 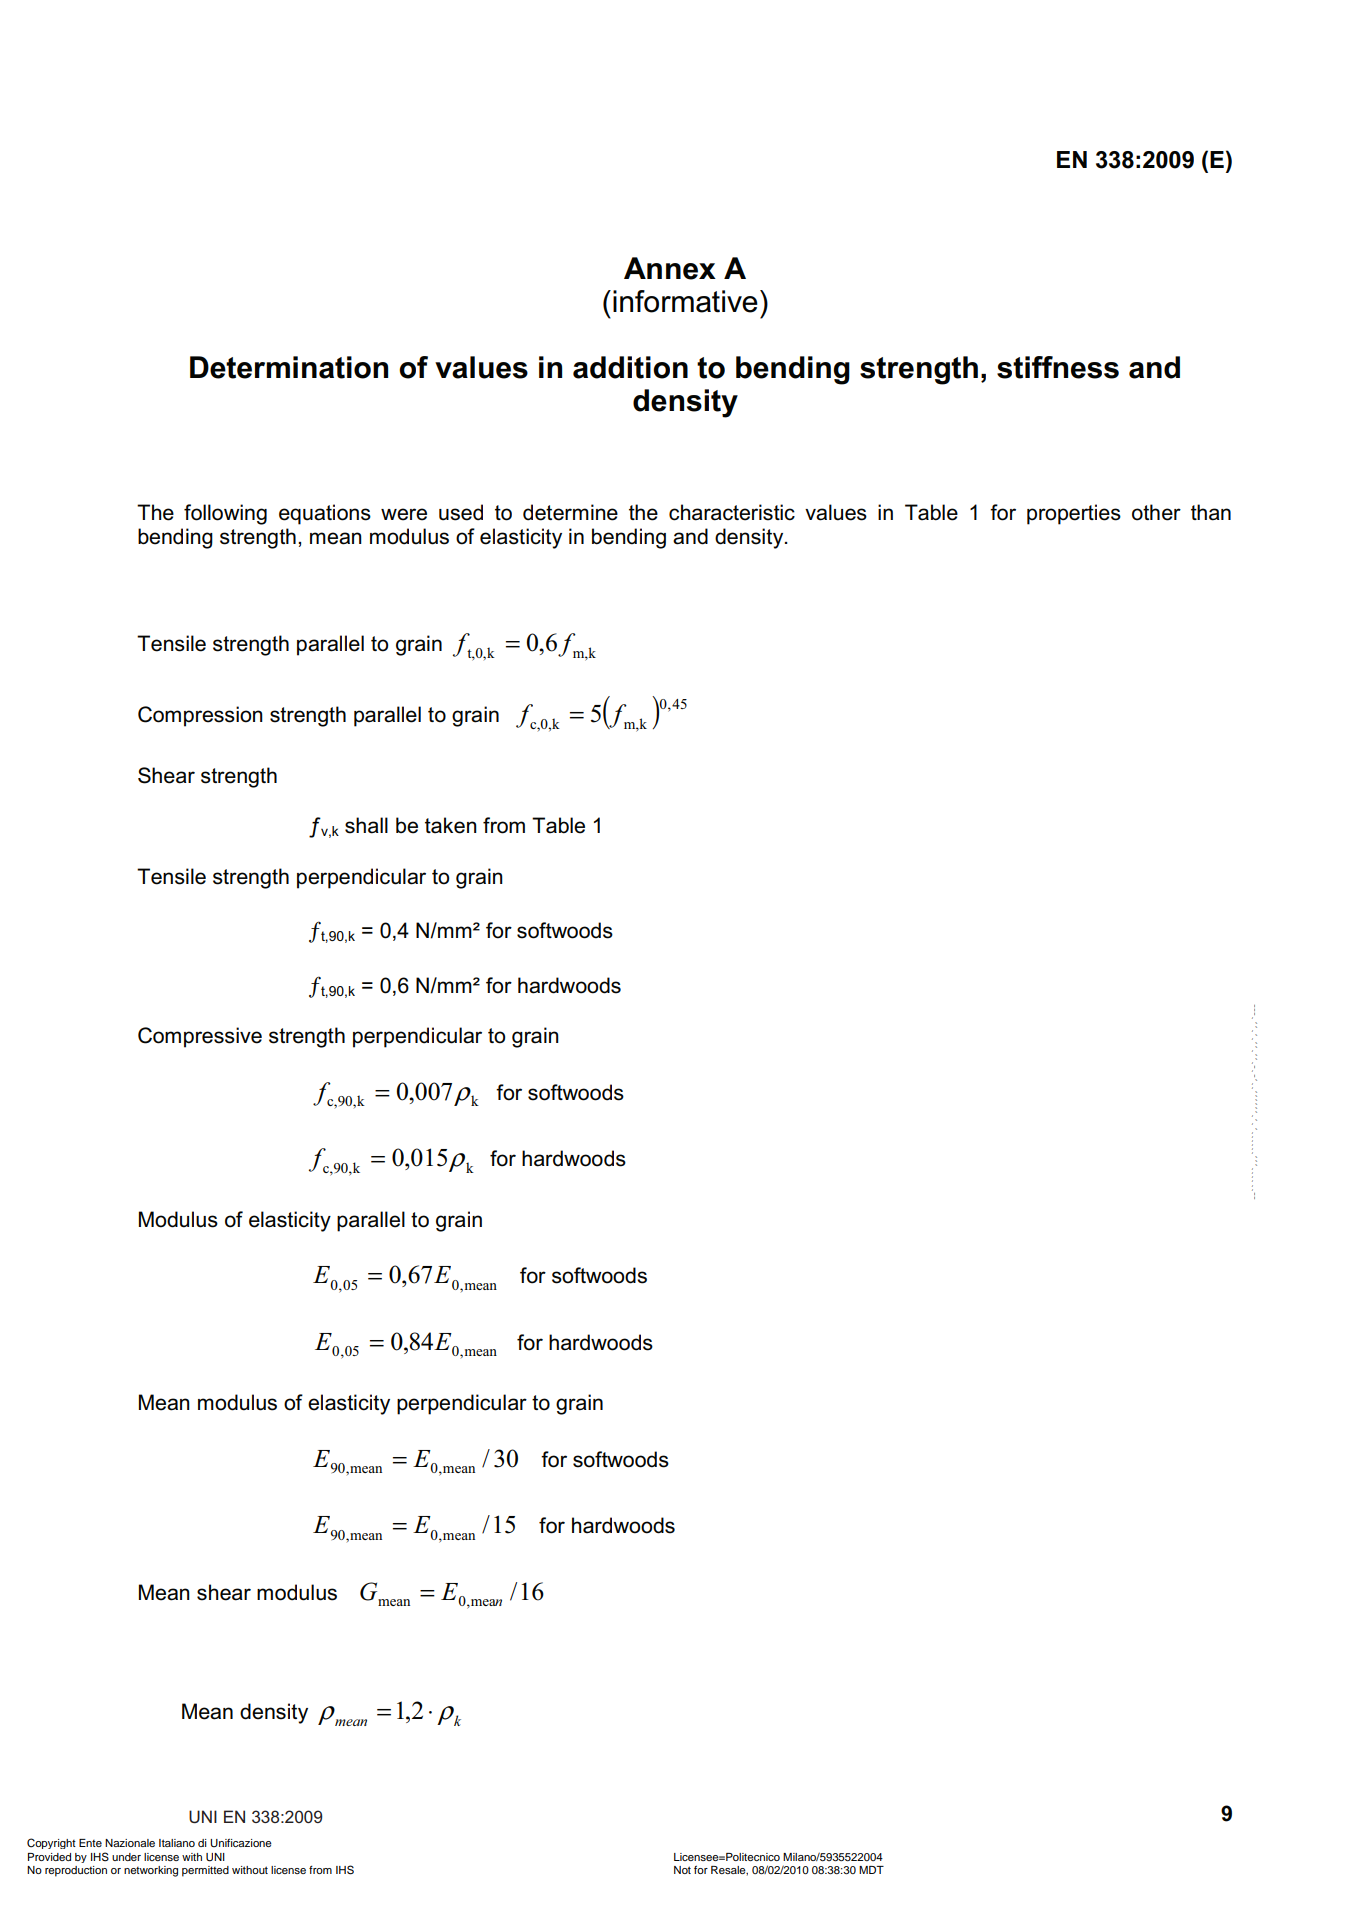 What do you see at coordinates (205, 1871) in the page?
I see `permitted` at bounding box center [205, 1871].
